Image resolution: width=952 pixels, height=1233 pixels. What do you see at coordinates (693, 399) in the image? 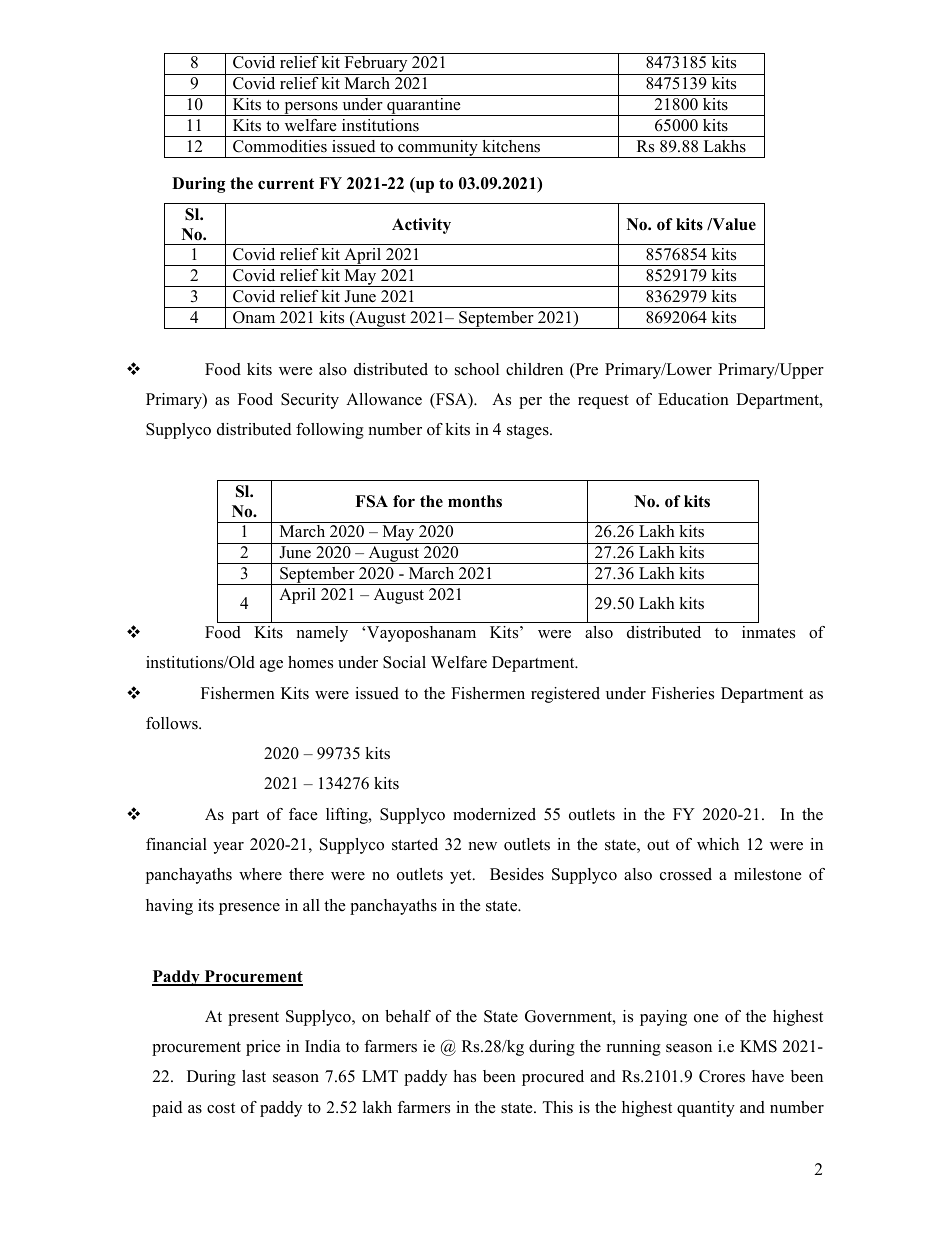
I see `Education` at bounding box center [693, 399].
